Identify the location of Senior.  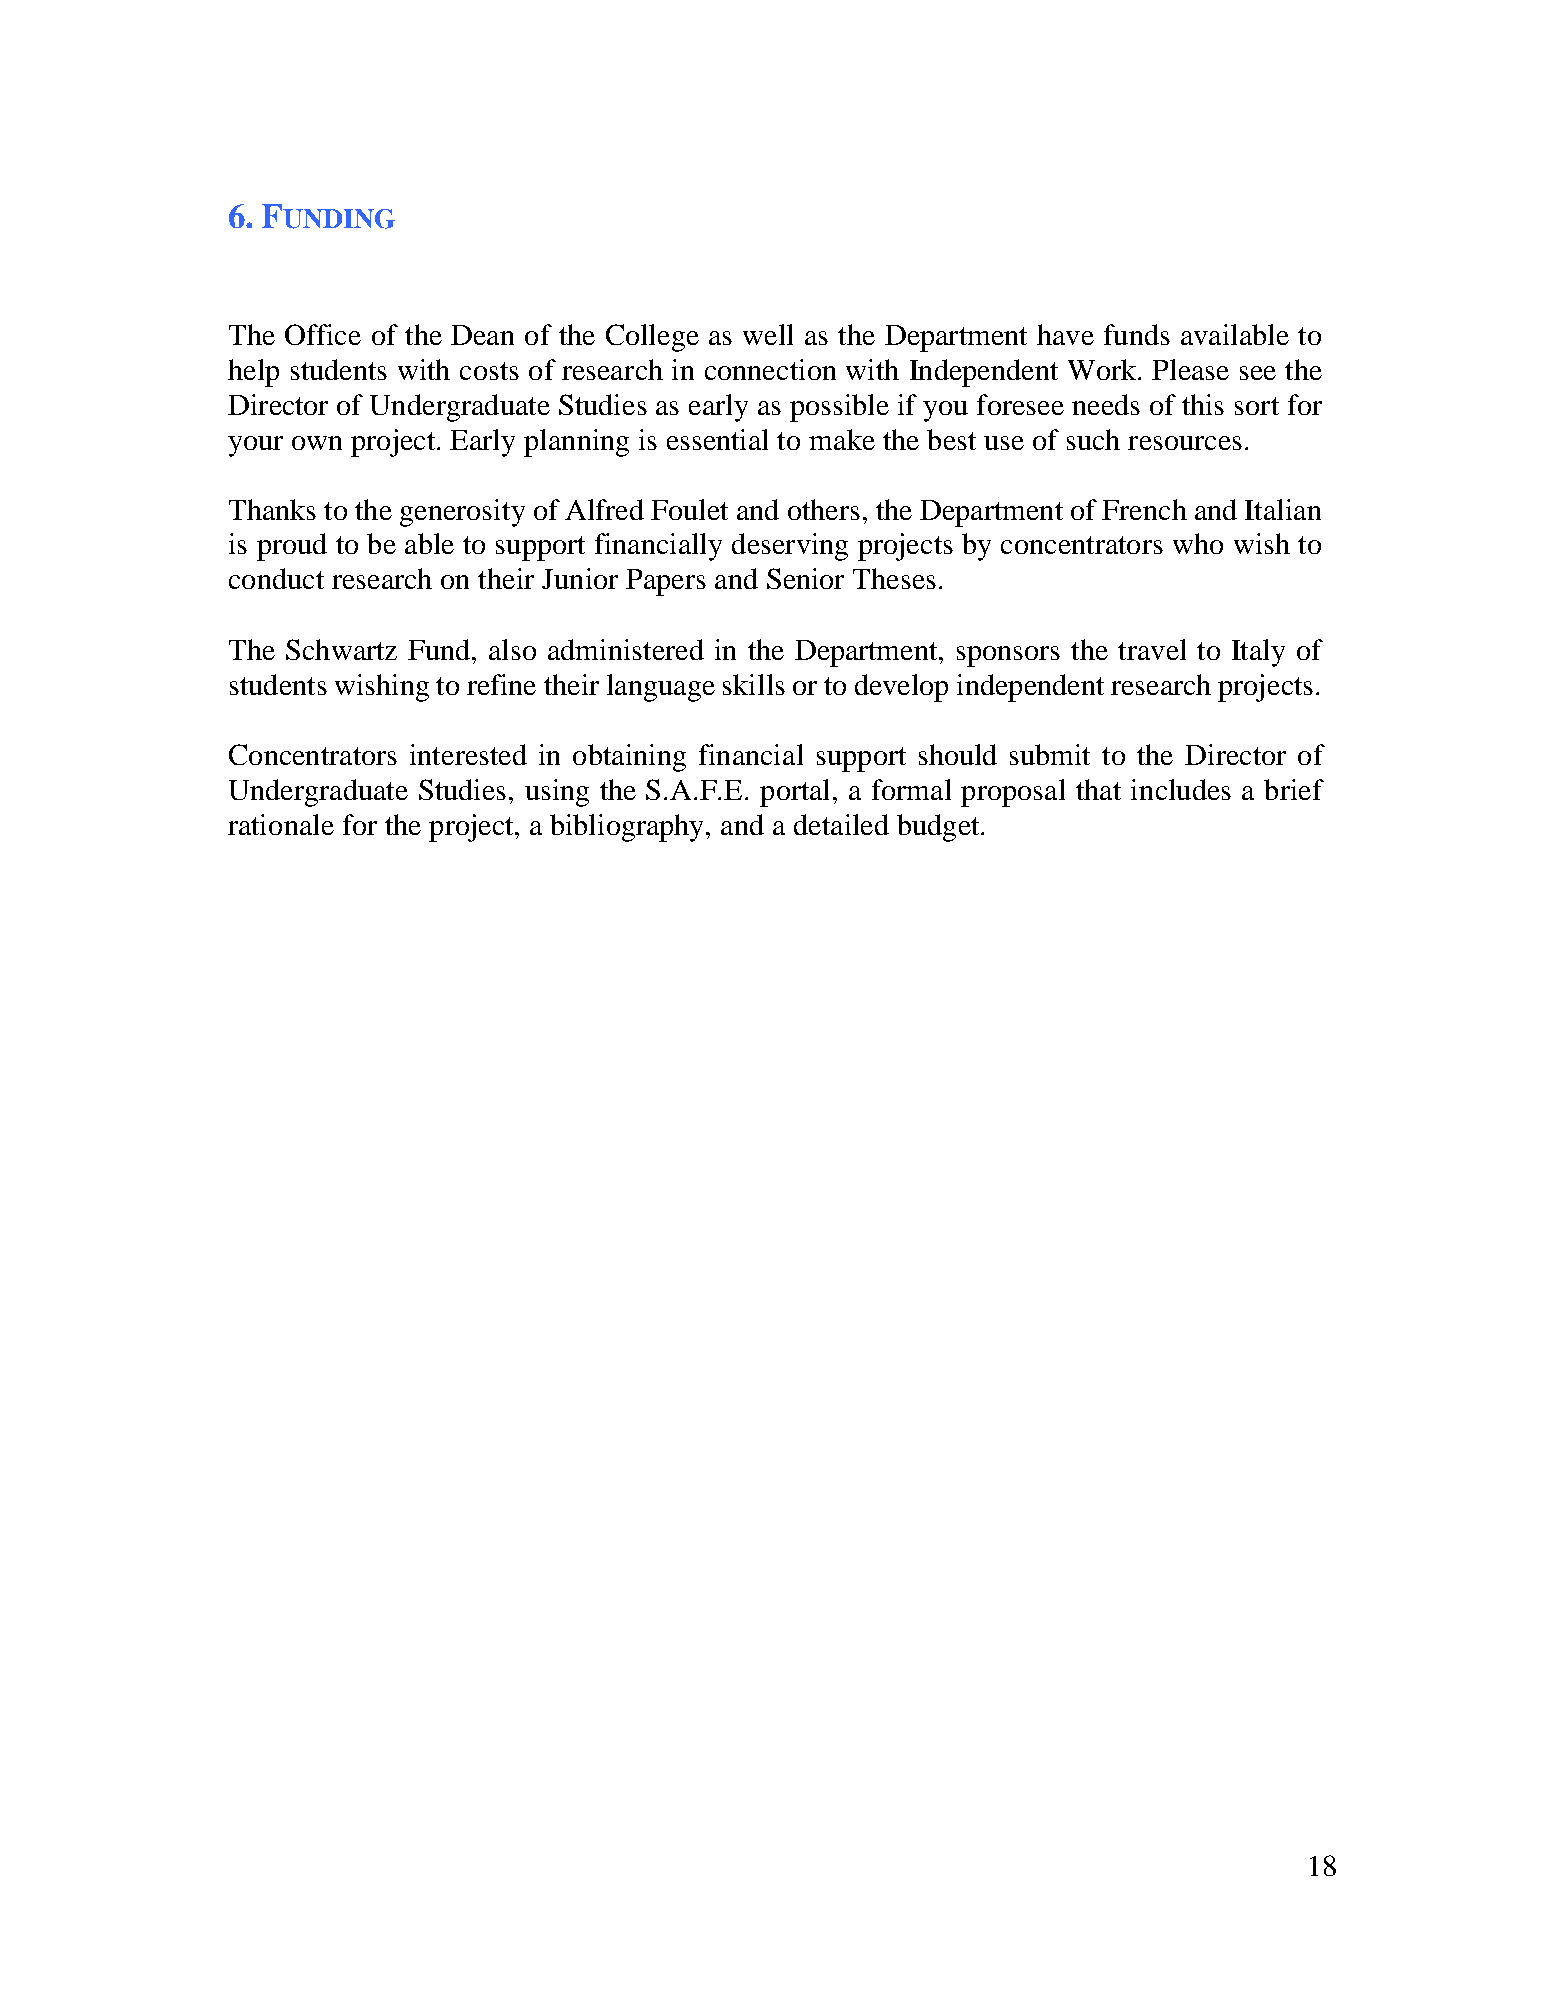
(805, 578).
